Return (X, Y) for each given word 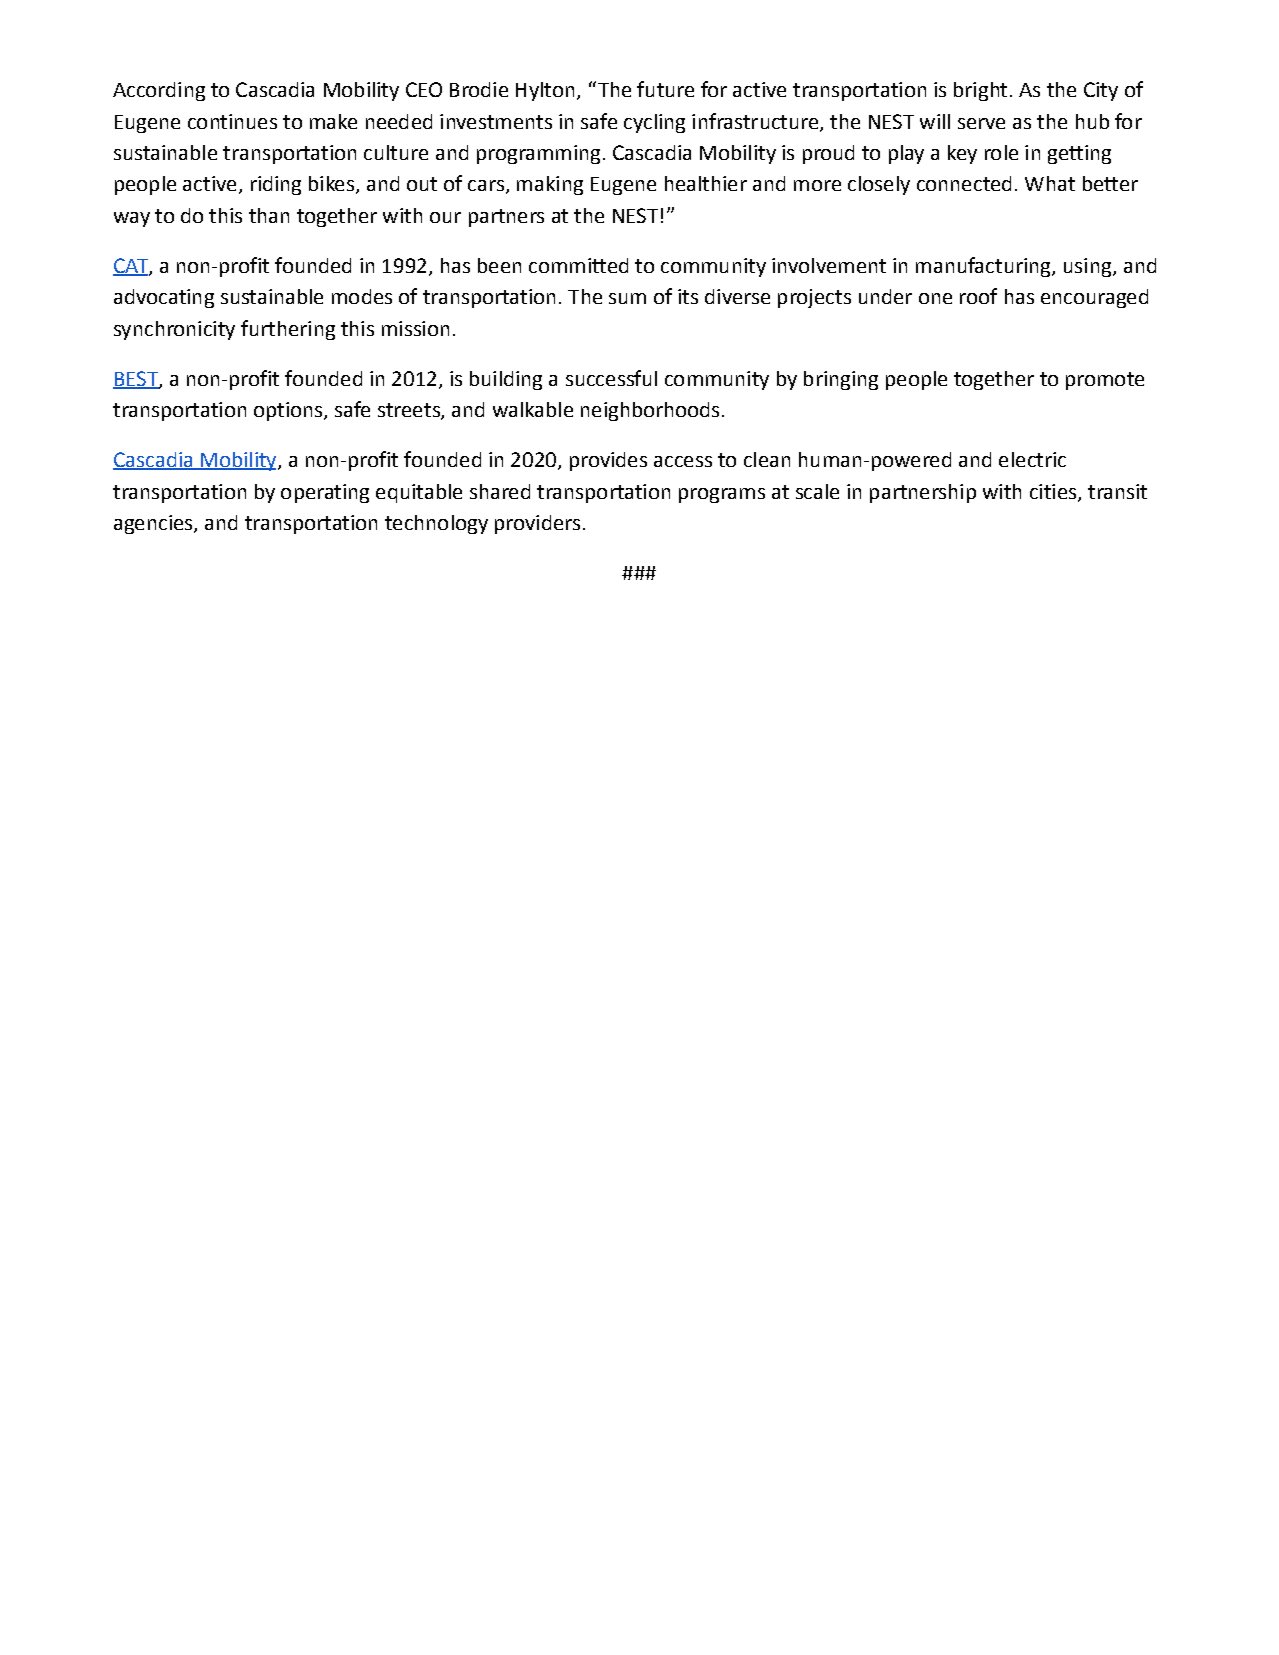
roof (978, 296)
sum (627, 298)
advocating (164, 298)
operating (325, 493)
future (665, 89)
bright (980, 91)
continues (232, 121)
